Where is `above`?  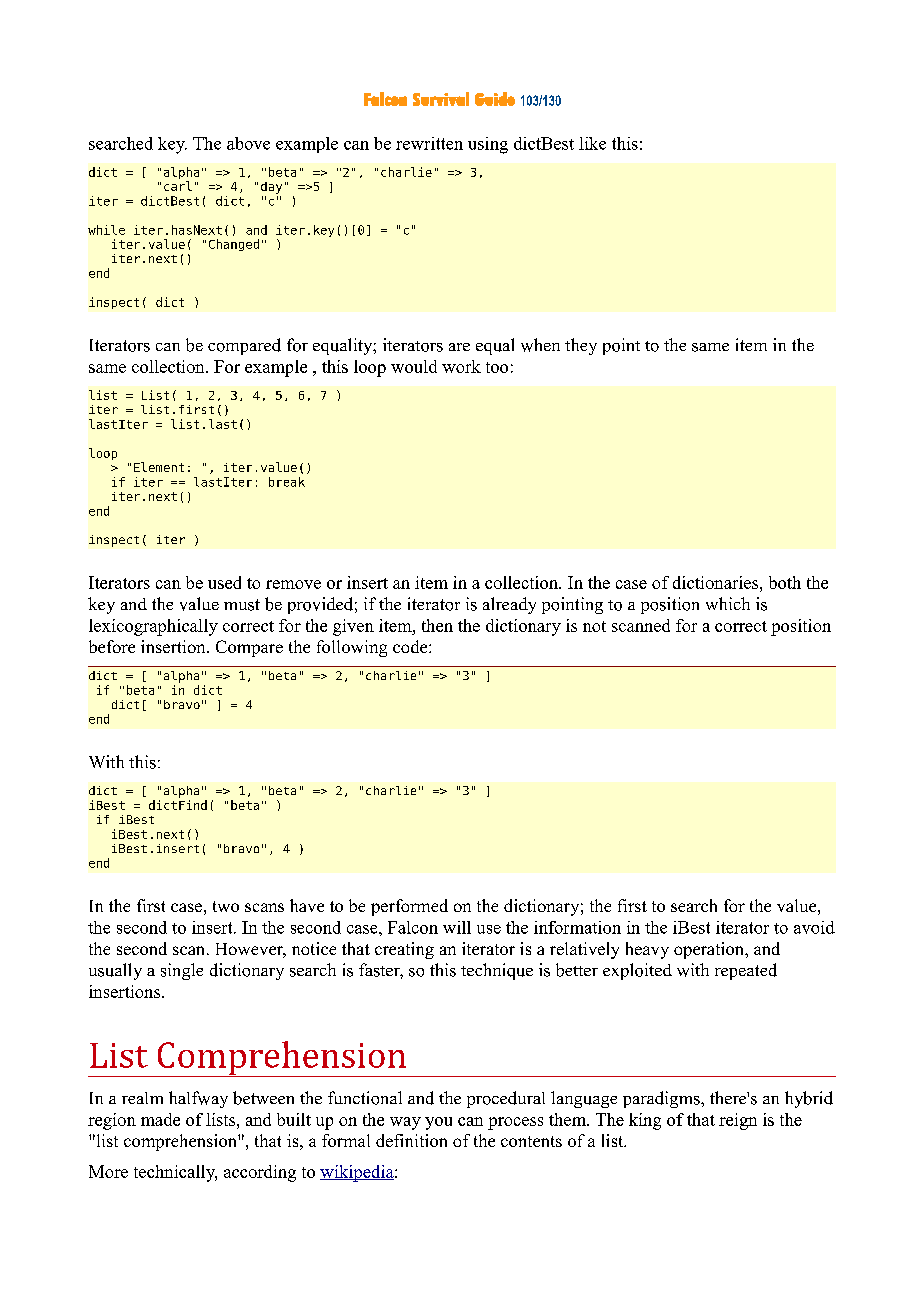
above is located at coordinates (248, 143).
